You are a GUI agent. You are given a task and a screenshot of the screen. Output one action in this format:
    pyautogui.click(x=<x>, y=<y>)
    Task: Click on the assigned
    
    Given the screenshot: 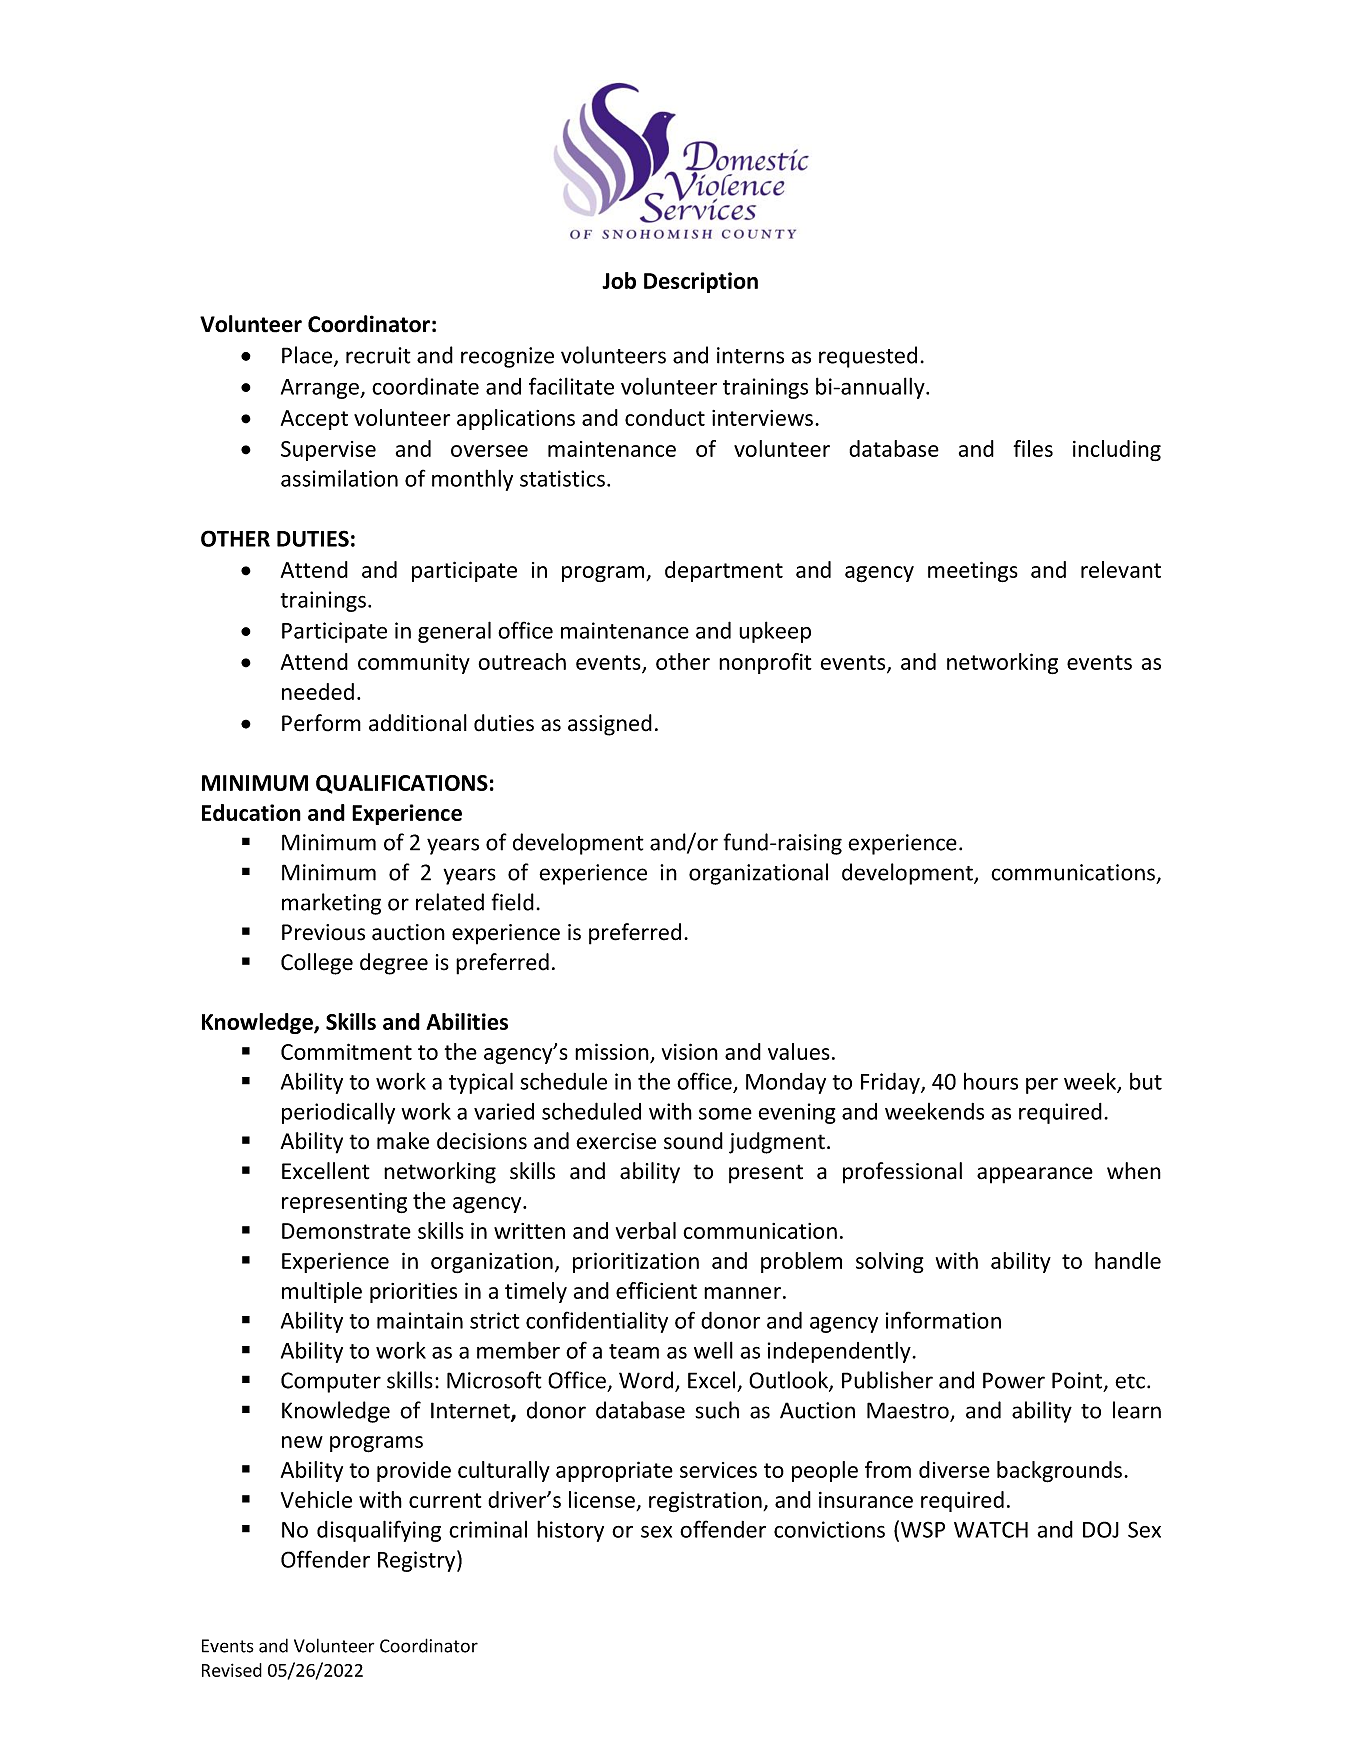 What is the action you would take?
    pyautogui.click(x=610, y=725)
